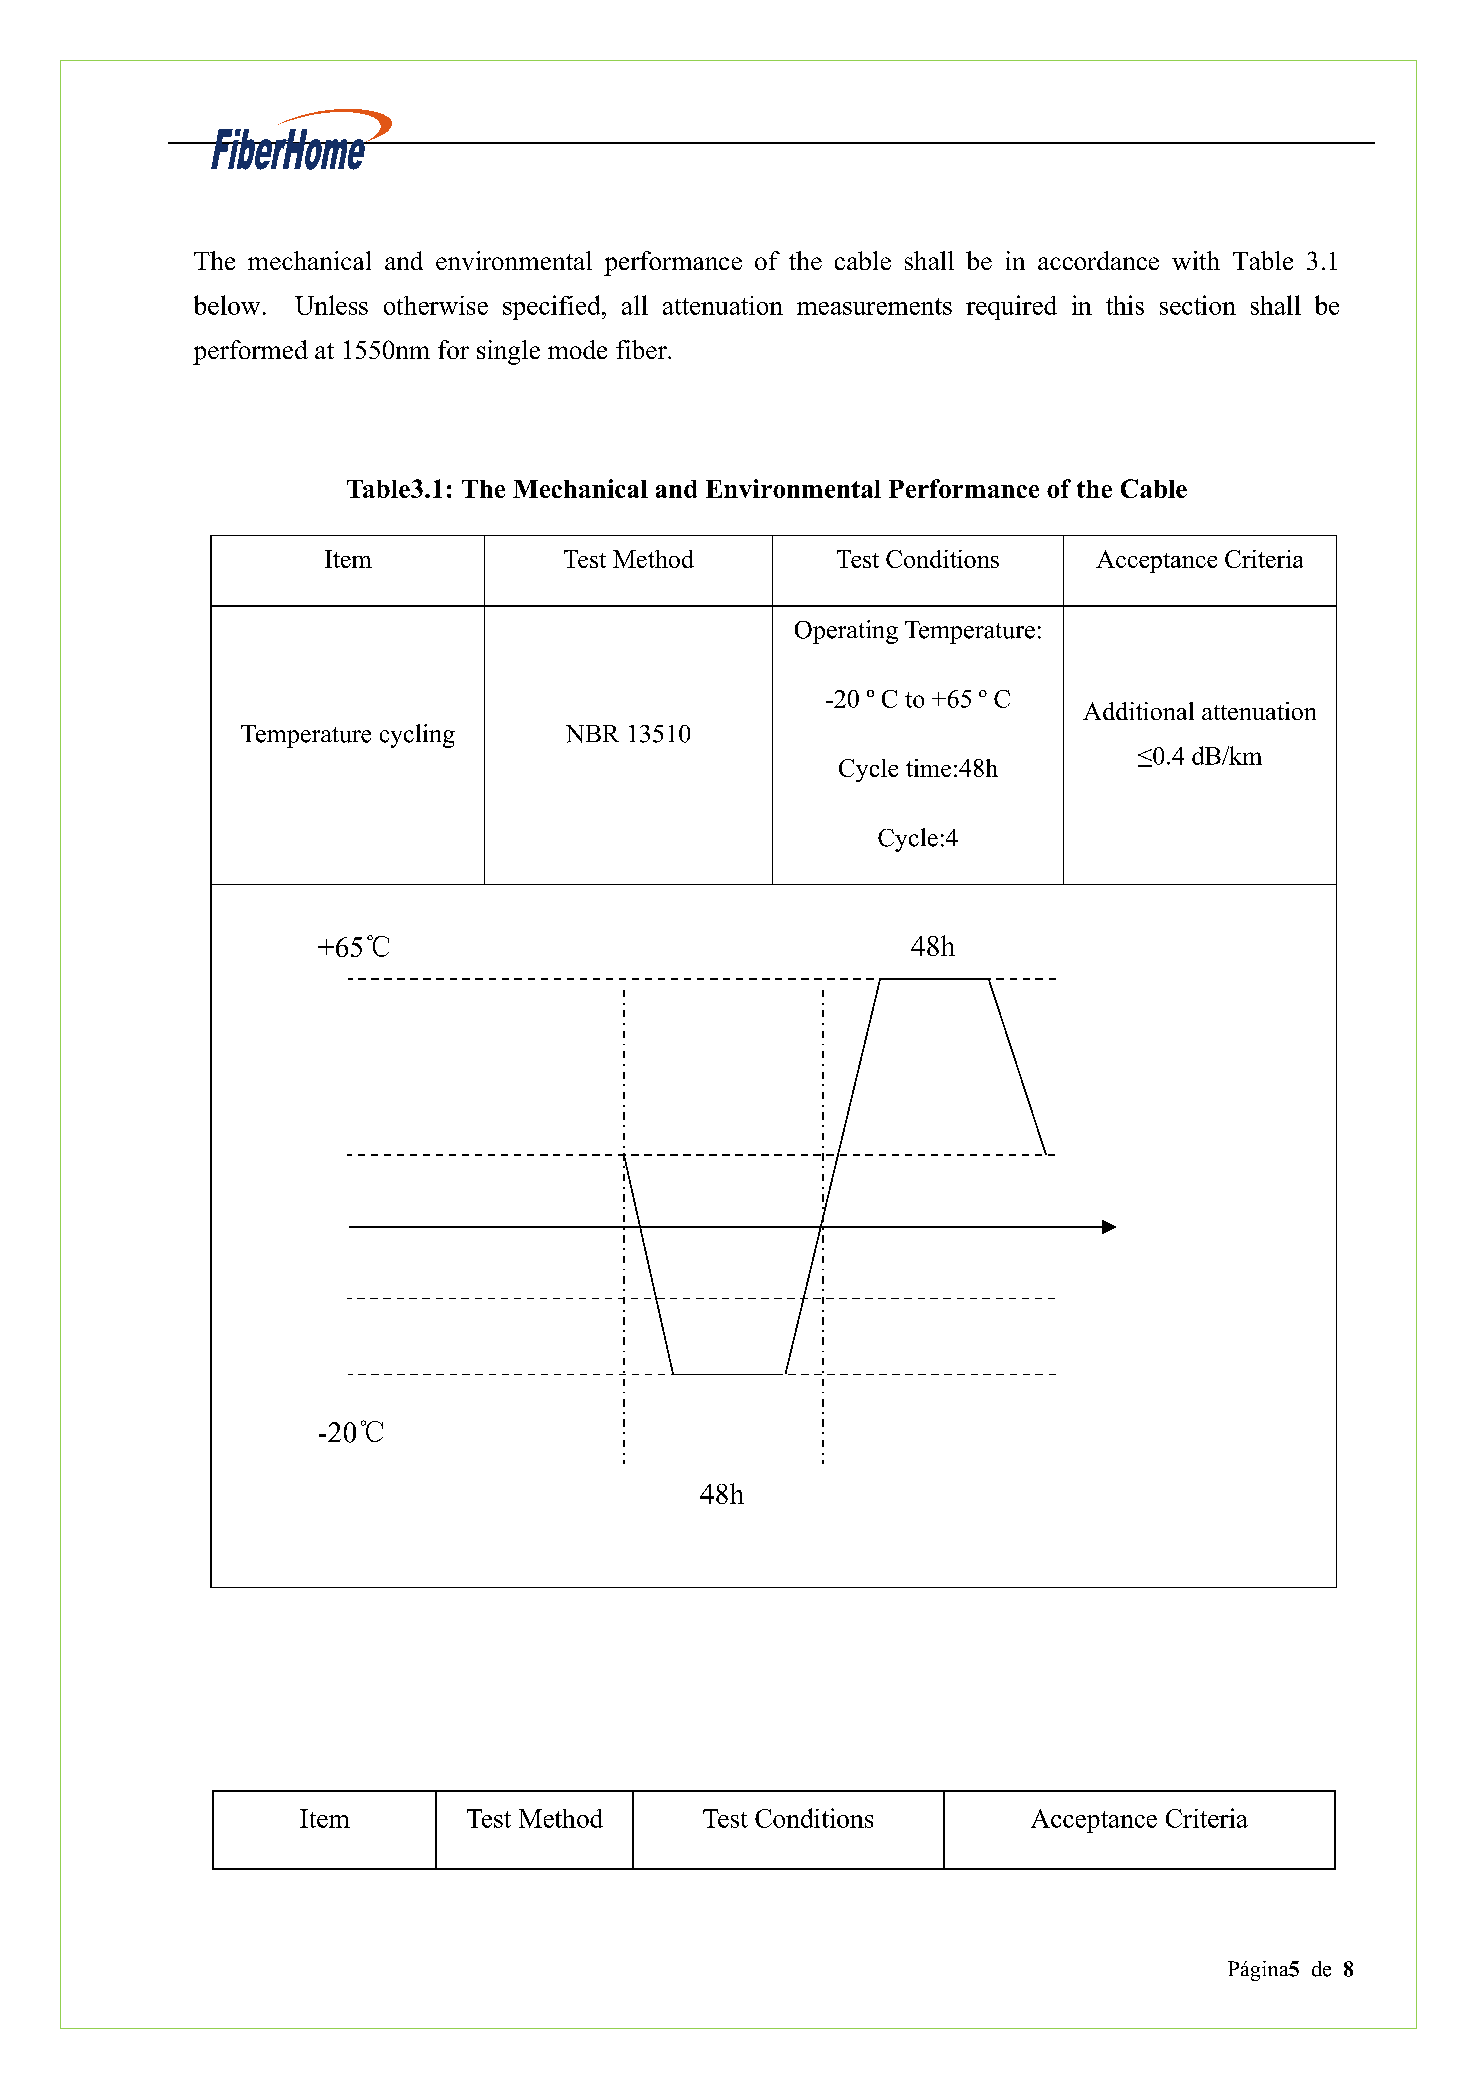  What do you see at coordinates (874, 306) in the screenshot?
I see `measurements` at bounding box center [874, 306].
